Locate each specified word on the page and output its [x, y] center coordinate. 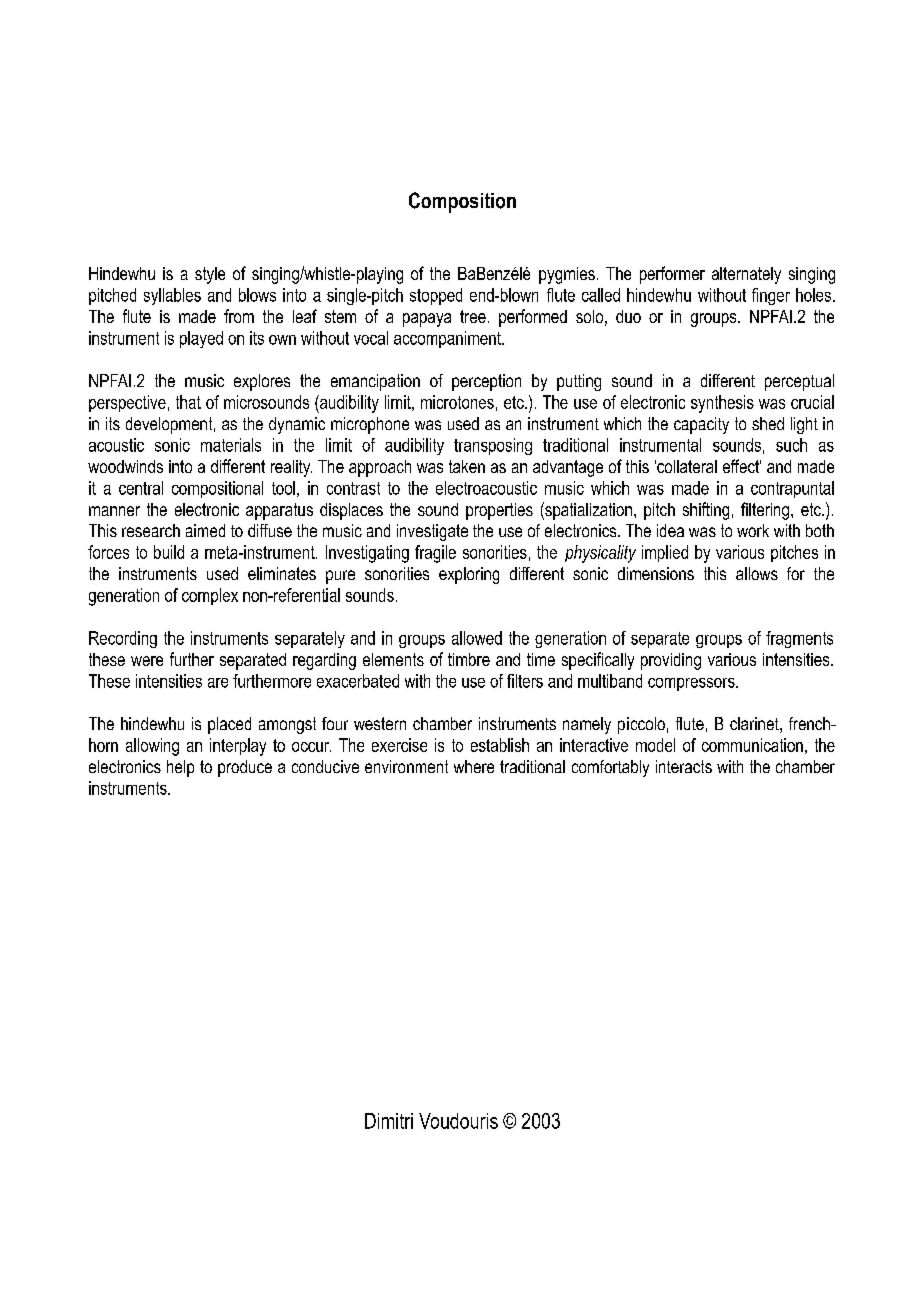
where [474, 766]
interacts [684, 766]
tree [473, 316]
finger [771, 296]
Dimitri [389, 1121]
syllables [172, 296]
